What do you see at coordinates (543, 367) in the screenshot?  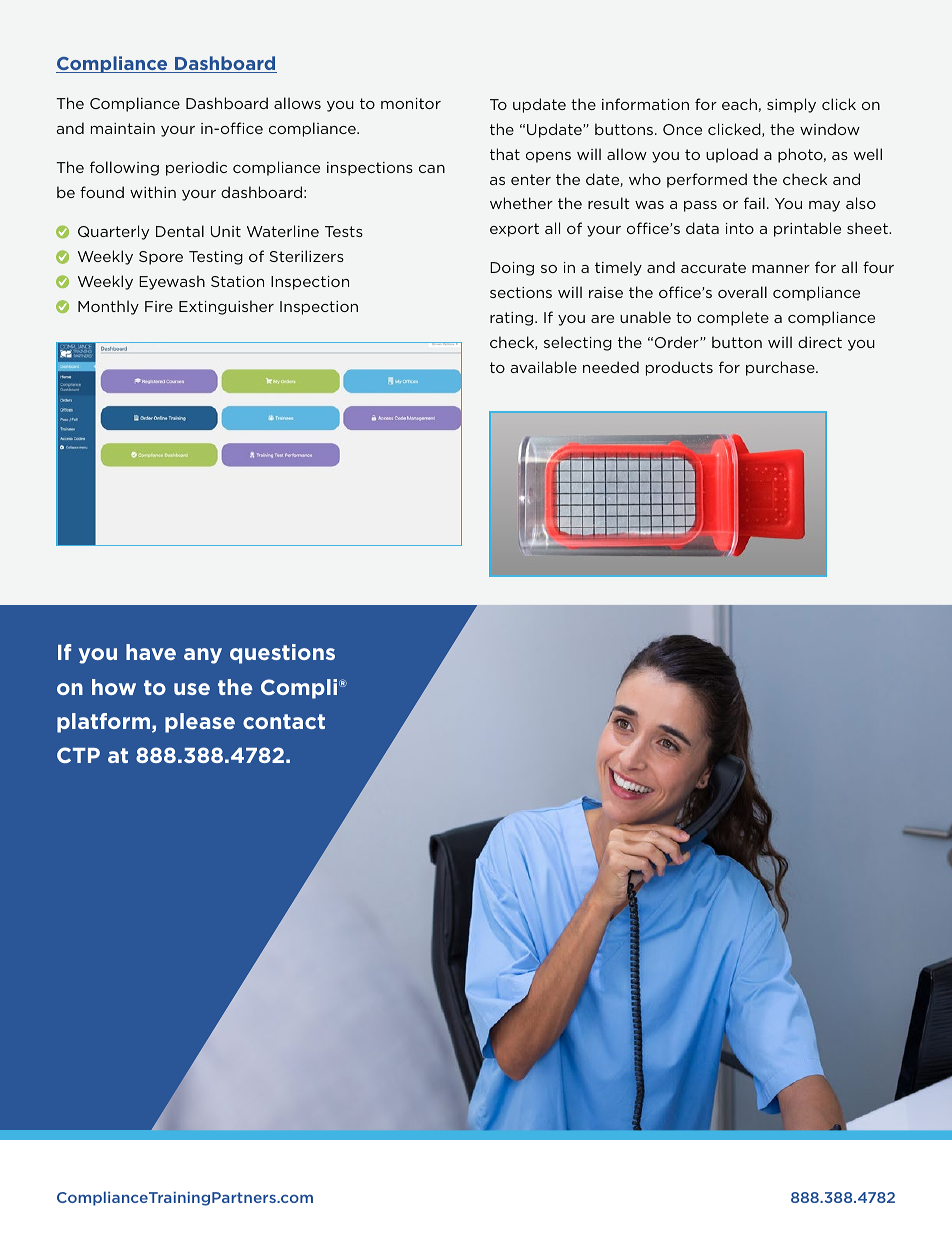 I see `available` at bounding box center [543, 367].
